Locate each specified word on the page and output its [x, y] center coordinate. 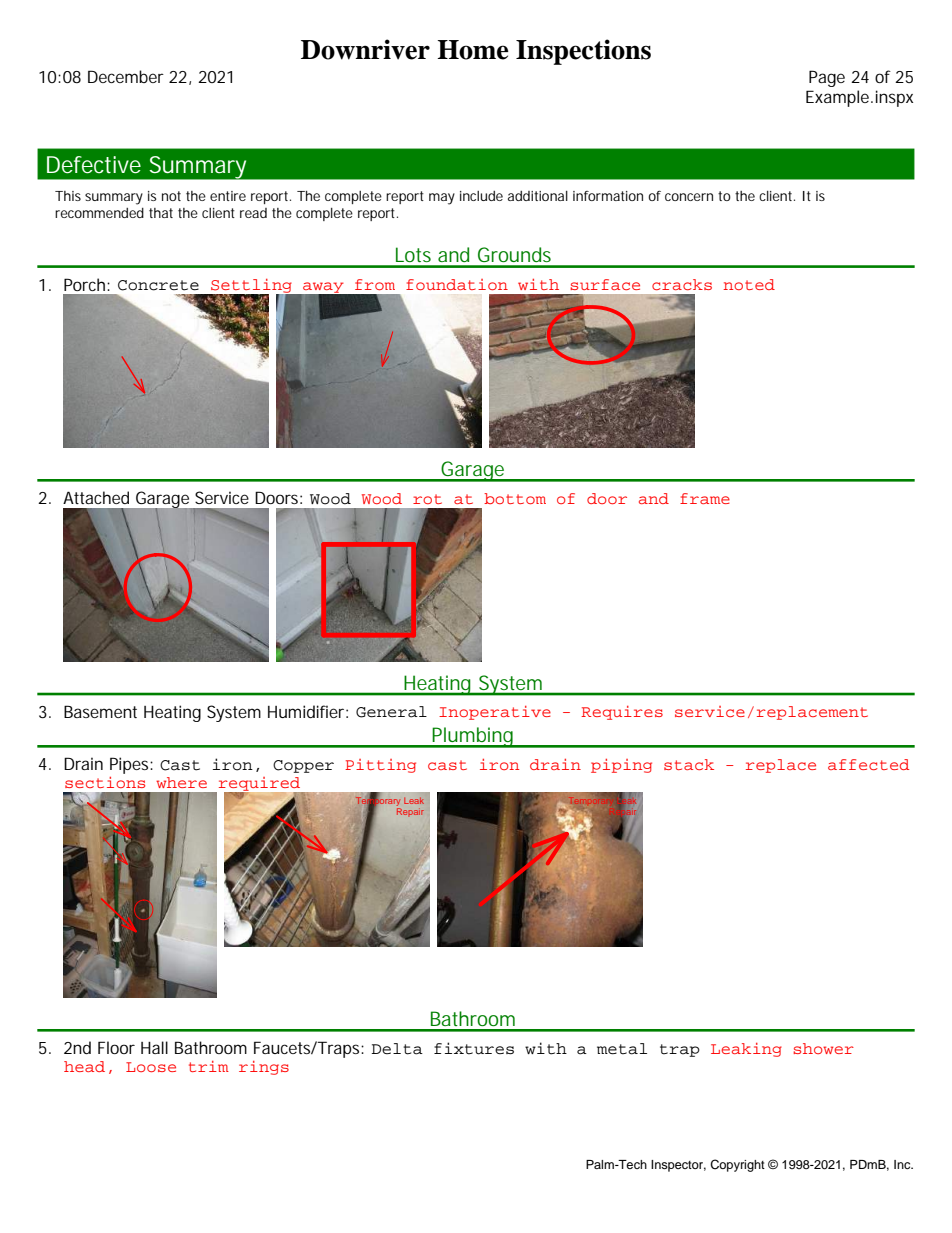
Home [473, 50]
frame [705, 498]
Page [827, 78]
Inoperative [495, 713]
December [126, 76]
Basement [100, 711]
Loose [151, 1067]
